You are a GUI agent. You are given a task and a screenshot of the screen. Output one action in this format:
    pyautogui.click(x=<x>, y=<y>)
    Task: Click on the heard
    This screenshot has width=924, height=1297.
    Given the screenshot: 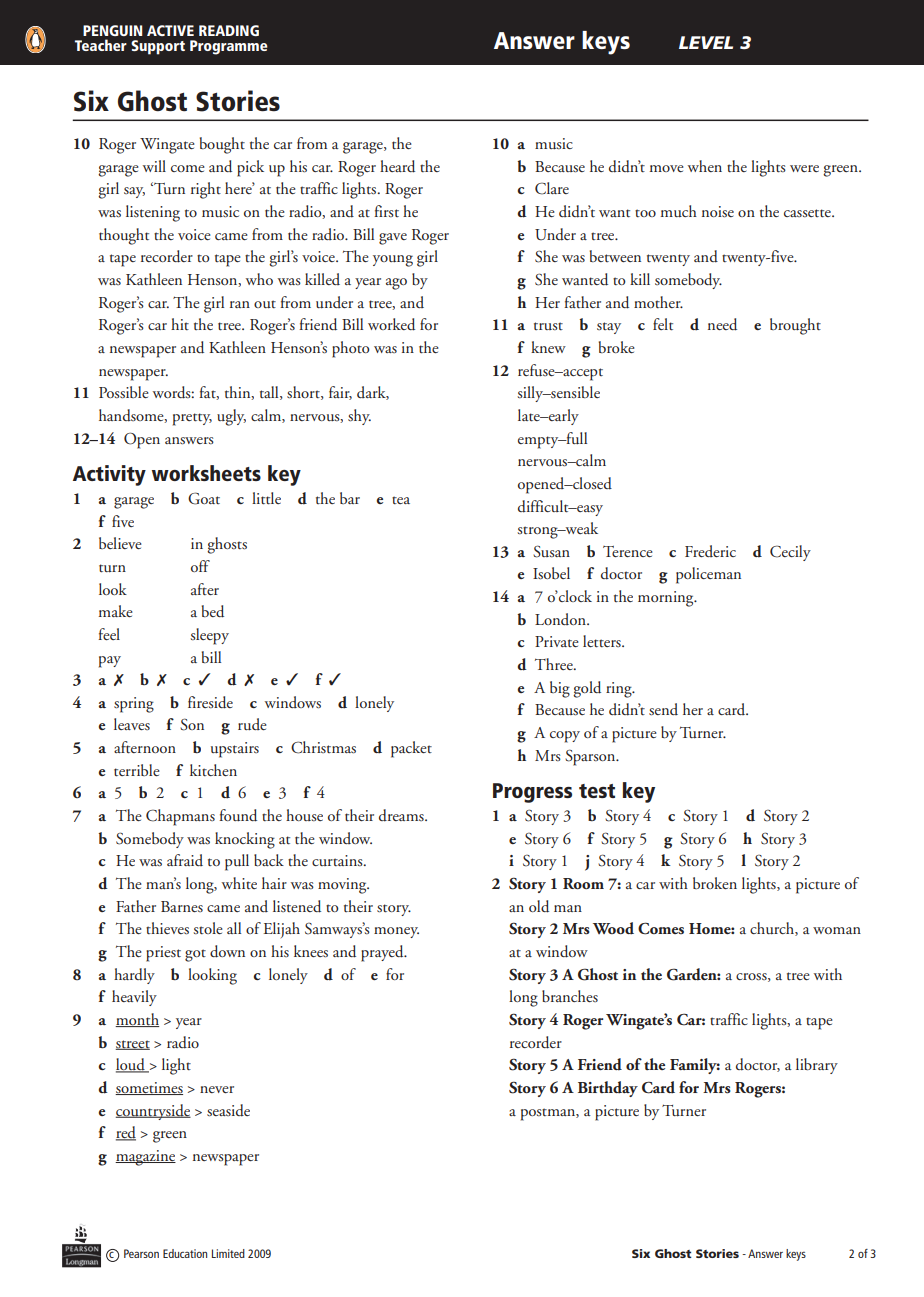 What is the action you would take?
    pyautogui.click(x=397, y=166)
